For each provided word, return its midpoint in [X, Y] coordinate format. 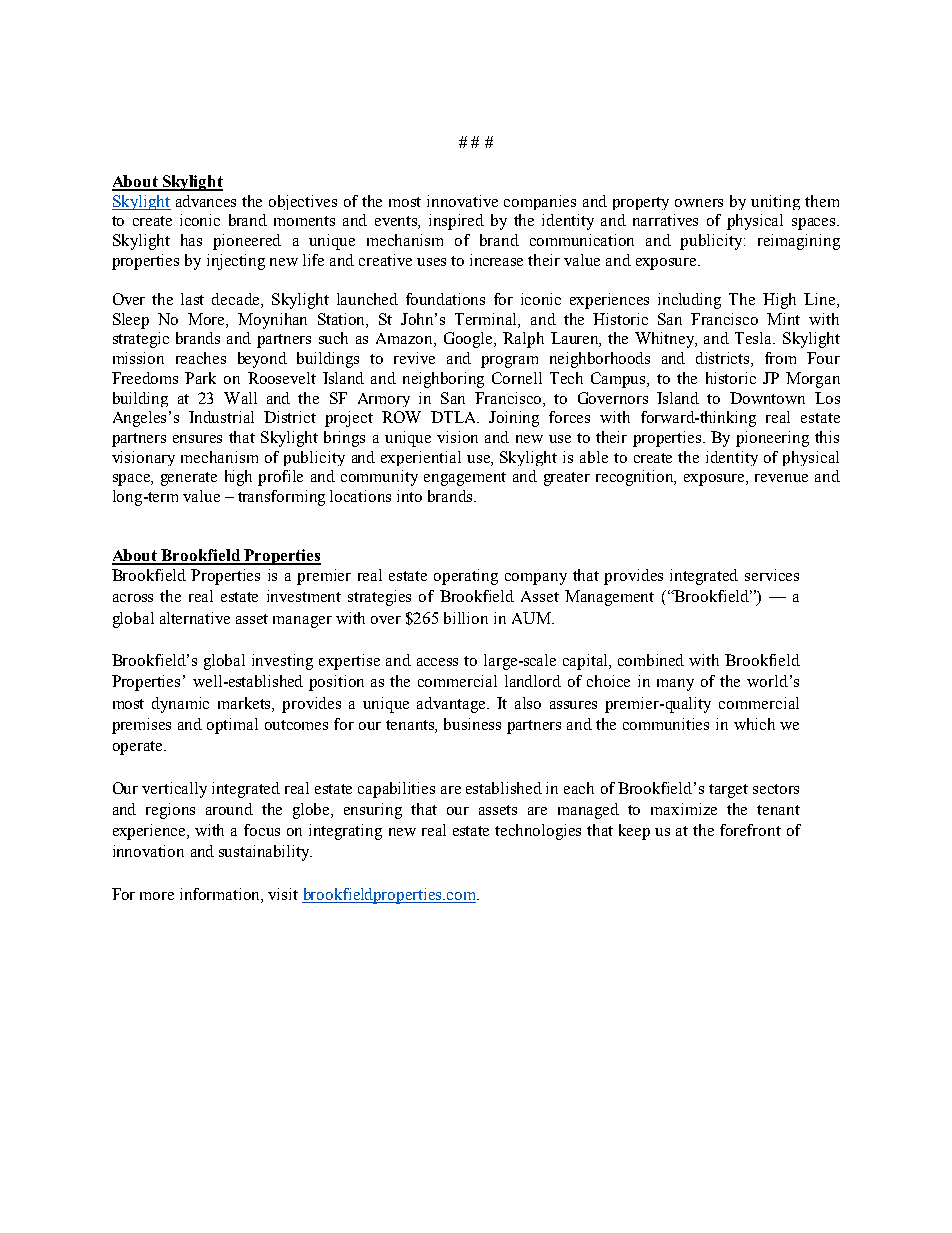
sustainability [265, 853]
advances [206, 201]
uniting [775, 202]
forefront [750, 830]
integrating [345, 832]
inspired [456, 222]
